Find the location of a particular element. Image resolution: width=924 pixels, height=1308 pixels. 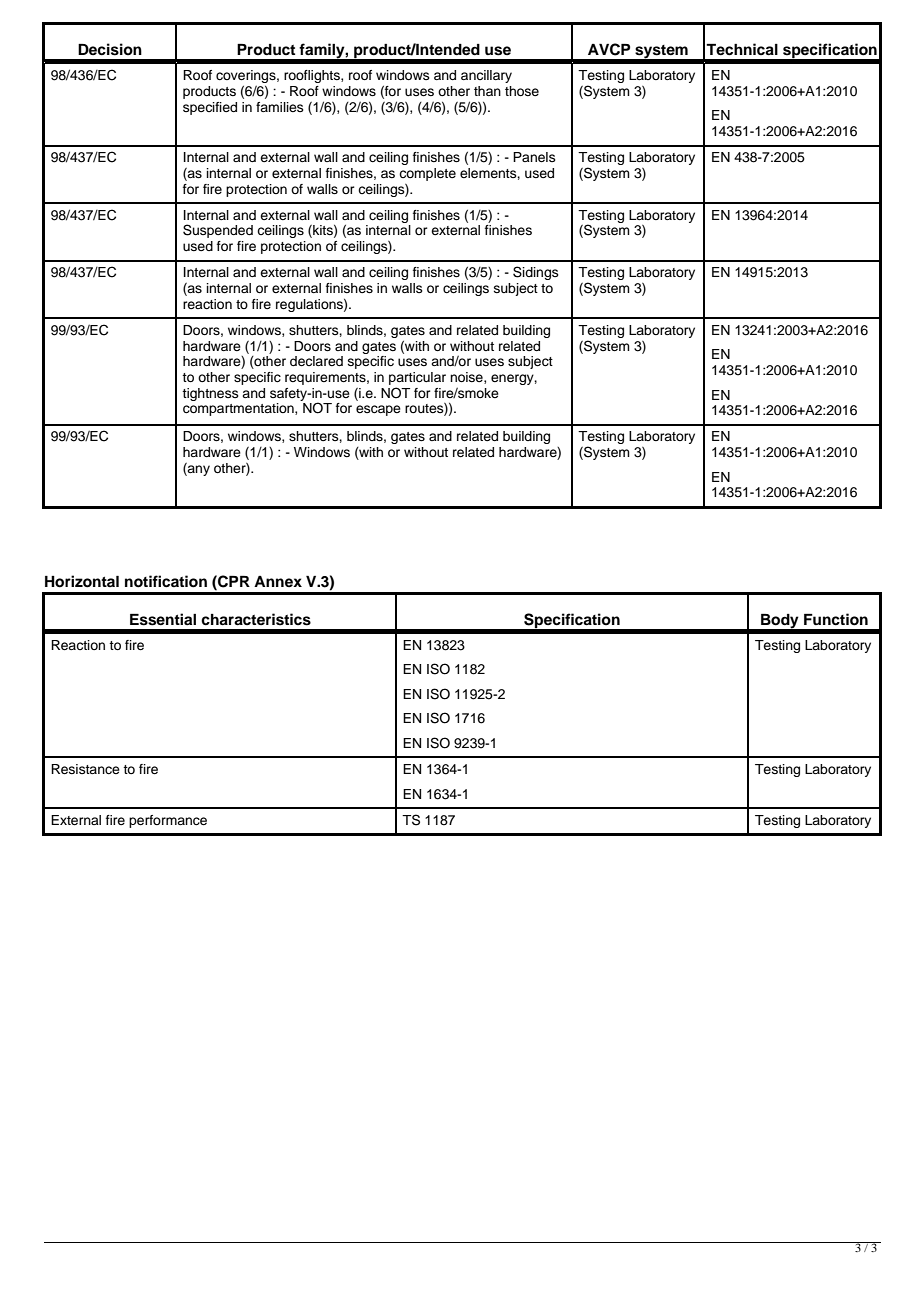

tightness is located at coordinates (210, 394).
